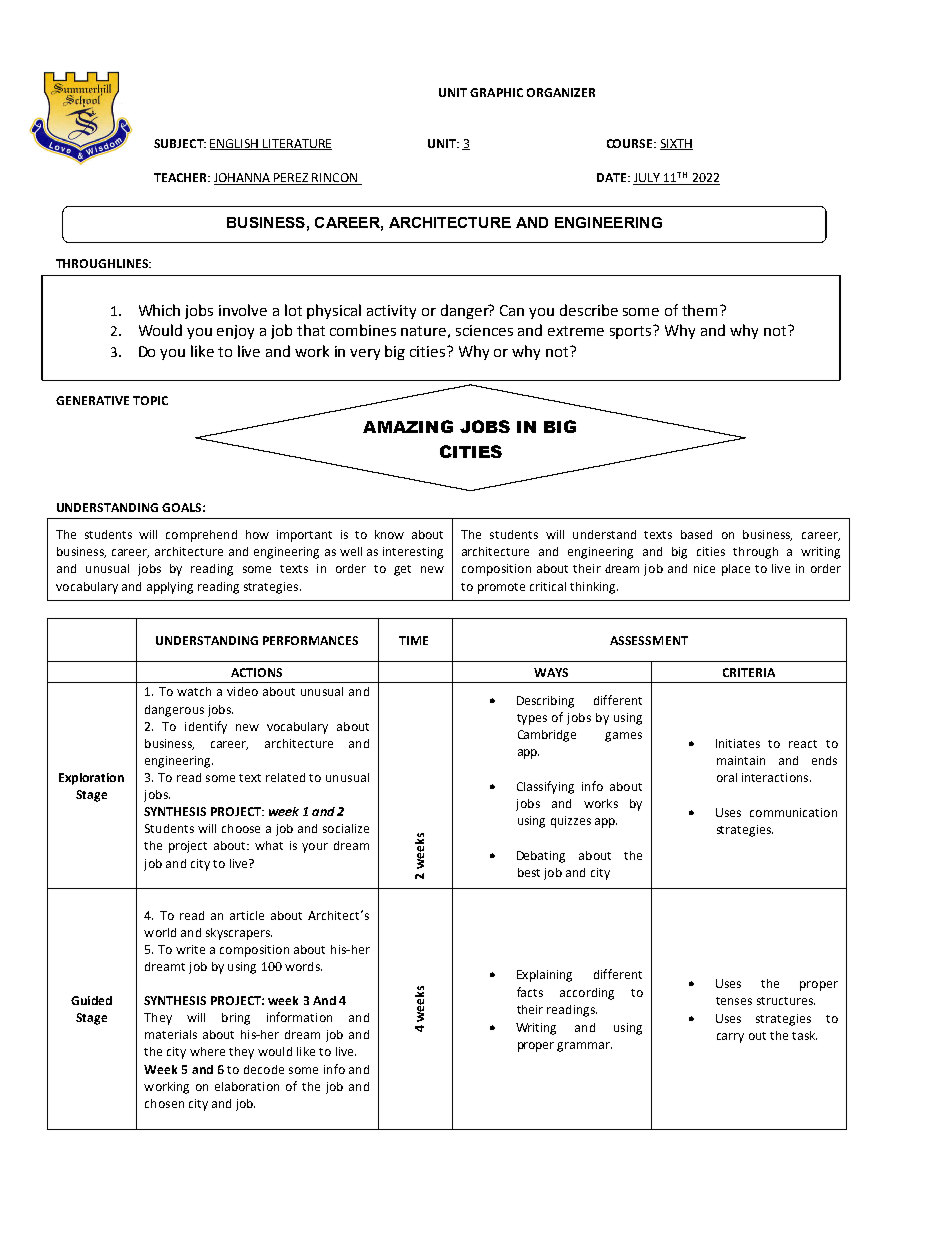 This screenshot has width=952, height=1233. What do you see at coordinates (207, 1051) in the screenshot?
I see `where` at bounding box center [207, 1051].
